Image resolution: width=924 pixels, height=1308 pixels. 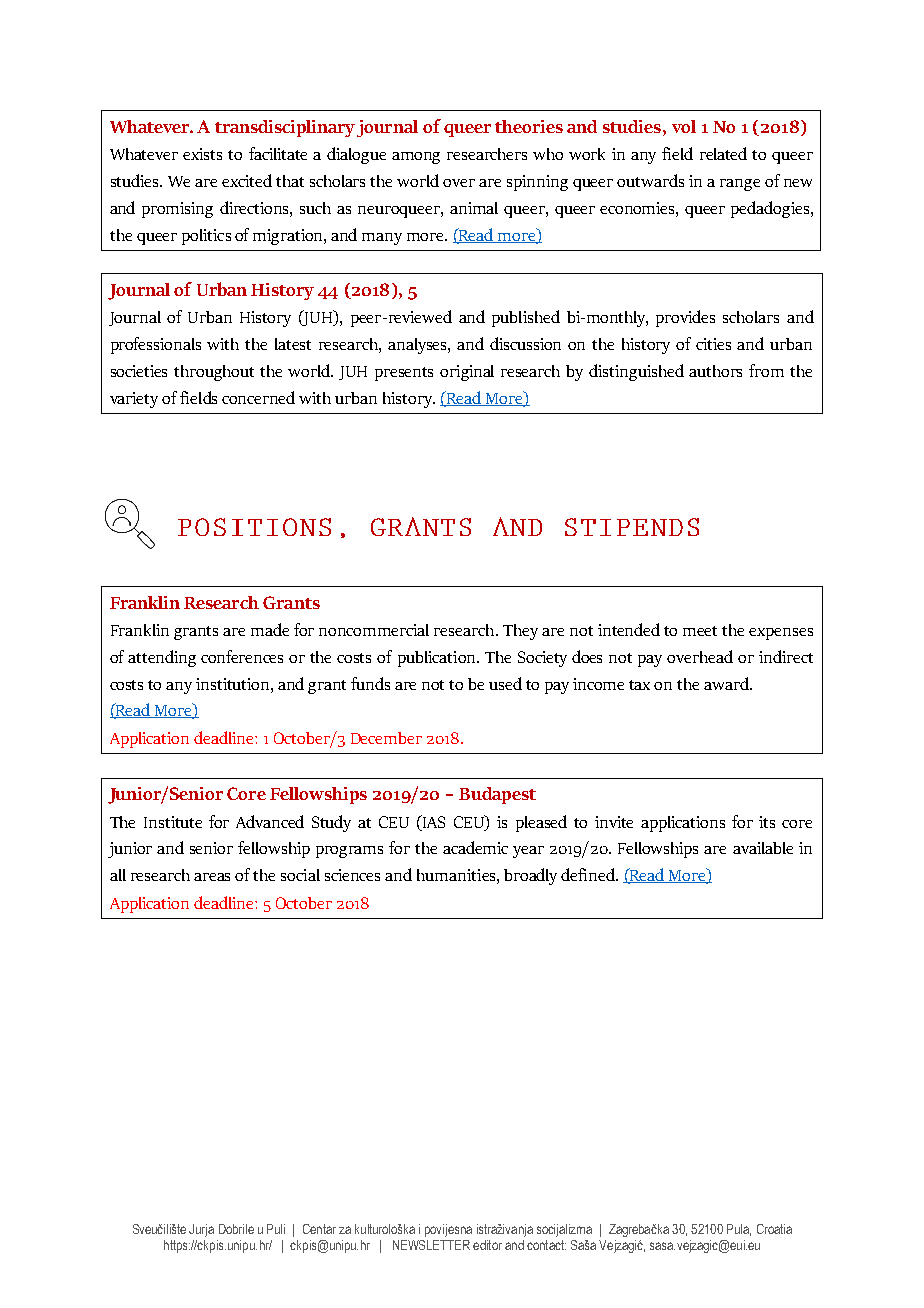 What do you see at coordinates (715, 371) in the document?
I see `authors` at bounding box center [715, 371].
